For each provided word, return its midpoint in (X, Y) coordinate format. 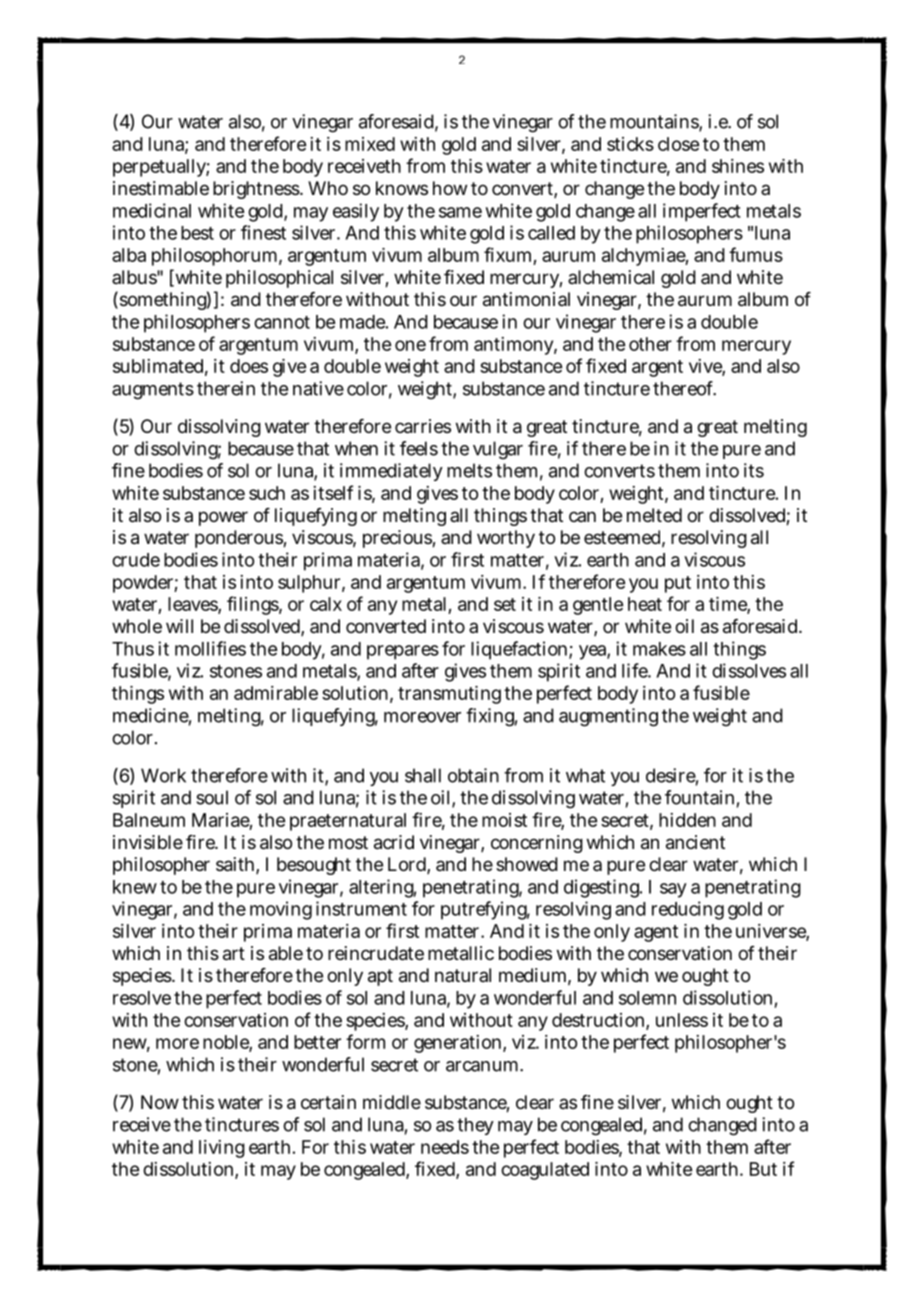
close (678, 144)
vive (706, 367)
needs (445, 1147)
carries (423, 426)
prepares (403, 652)
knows (402, 188)
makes (659, 649)
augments (153, 391)
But (763, 1169)
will (179, 626)
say (673, 890)
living (222, 1149)
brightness (257, 190)
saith (236, 865)
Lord (408, 865)
